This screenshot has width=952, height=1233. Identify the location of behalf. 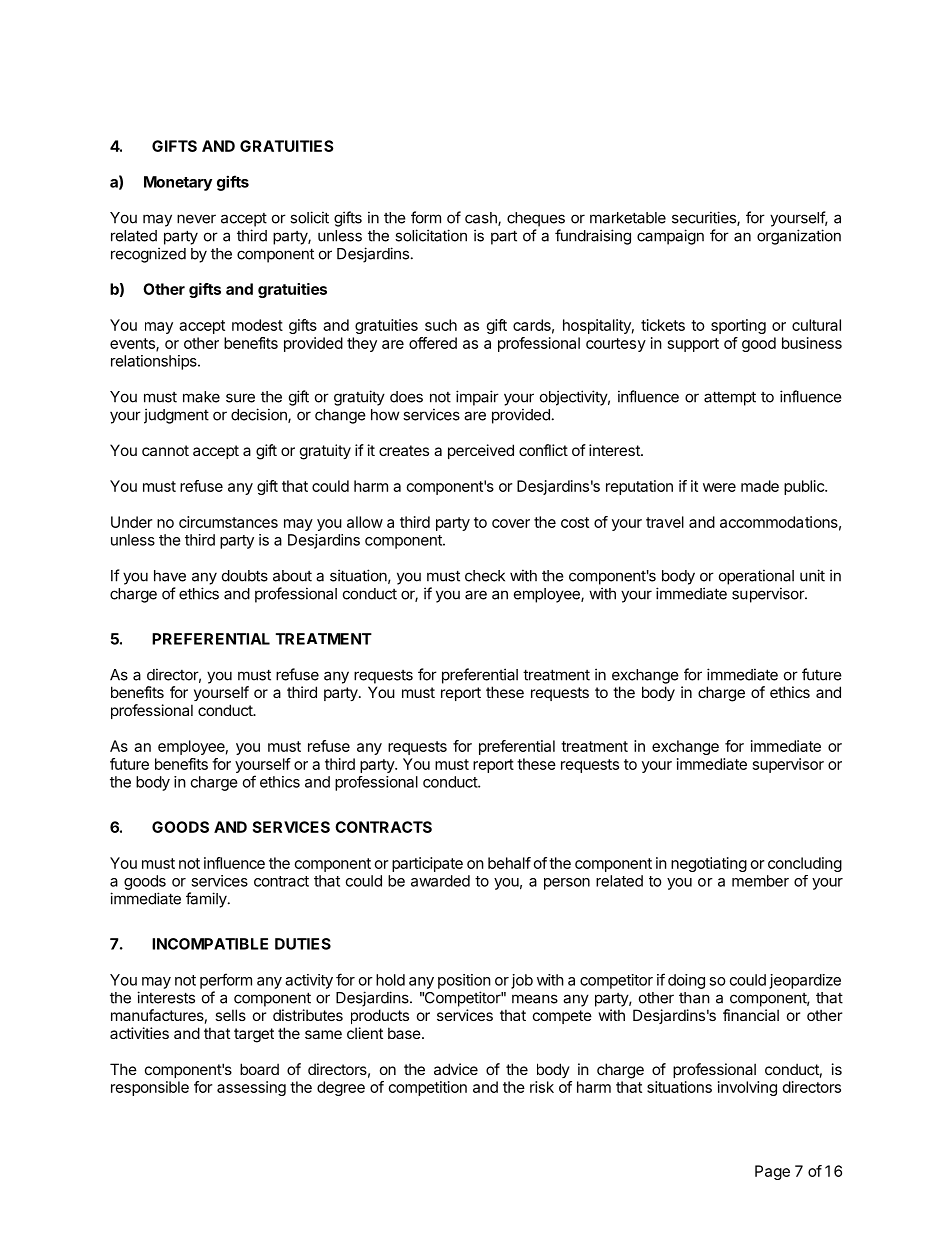
(509, 863).
